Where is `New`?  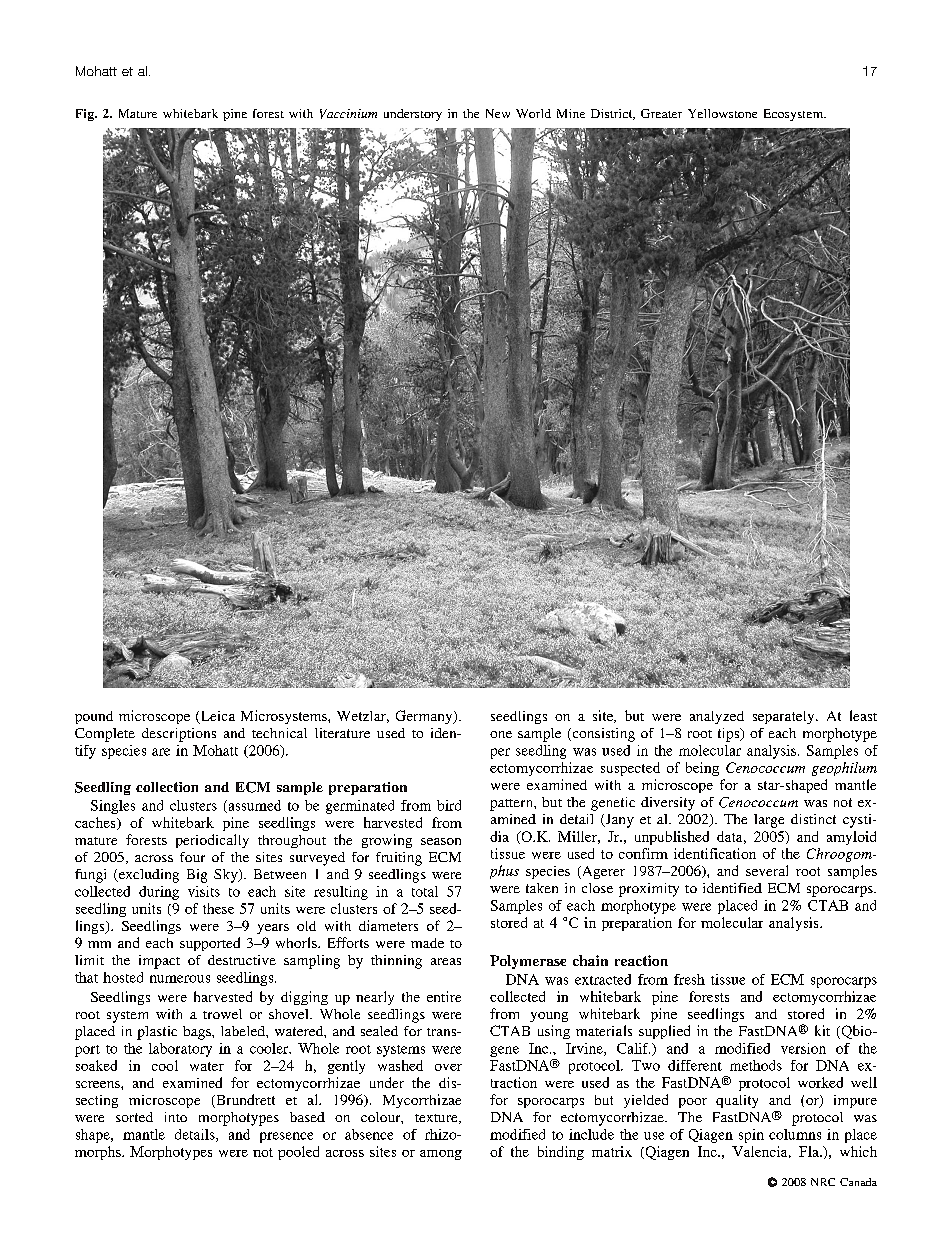 New is located at coordinates (498, 113).
